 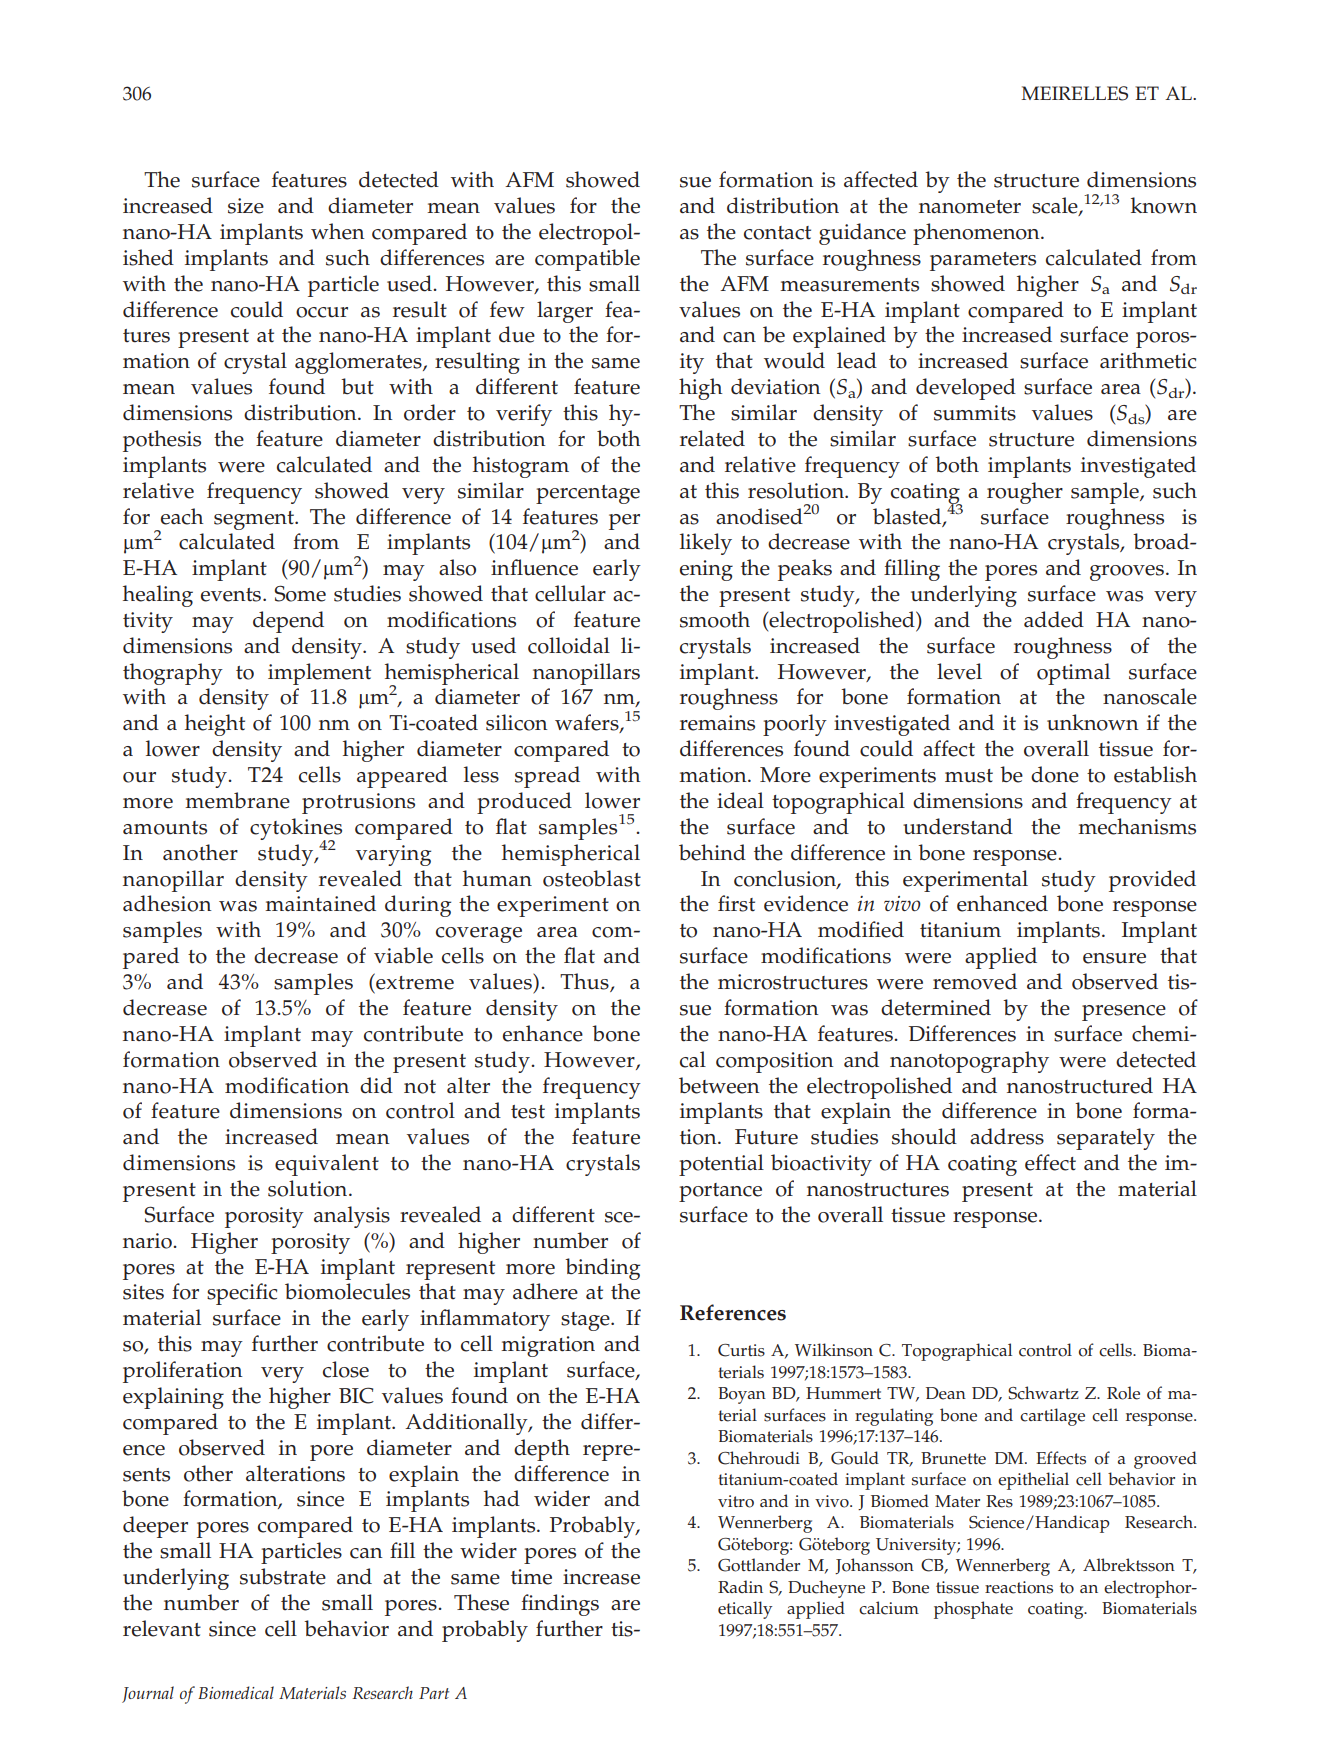 What do you see at coordinates (721, 1165) in the page?
I see `potential` at bounding box center [721, 1165].
